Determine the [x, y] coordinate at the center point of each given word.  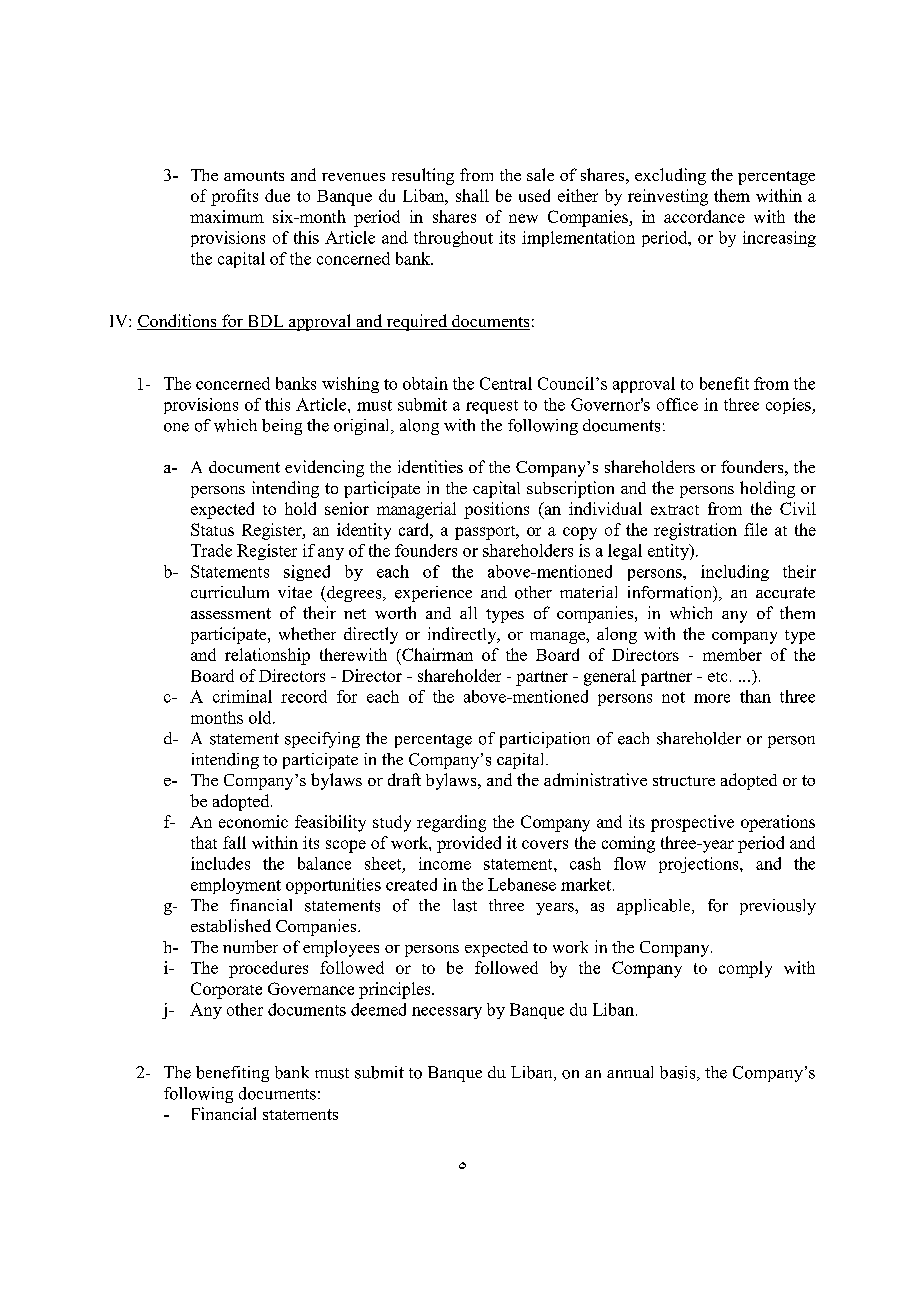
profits [234, 197]
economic [253, 821]
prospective [692, 823]
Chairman [436, 654]
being [282, 427]
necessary [447, 1013]
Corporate [226, 990]
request [492, 407]
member [732, 654]
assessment [231, 613]
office [677, 404]
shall [472, 195]
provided [469, 844]
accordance [704, 216]
